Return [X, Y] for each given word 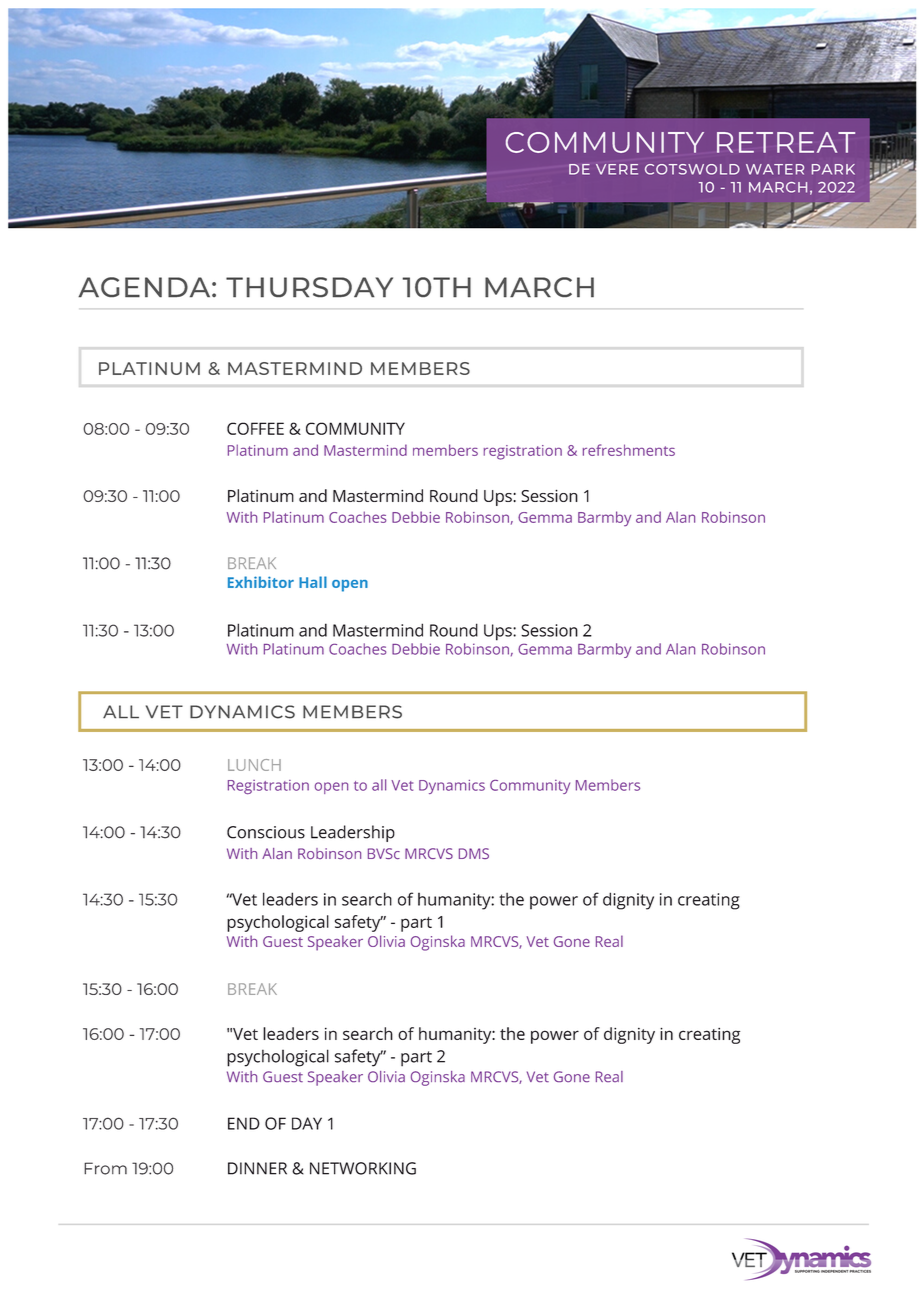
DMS [474, 853]
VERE [617, 169]
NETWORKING [363, 1168]
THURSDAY [309, 287]
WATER [775, 169]
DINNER [257, 1168]
